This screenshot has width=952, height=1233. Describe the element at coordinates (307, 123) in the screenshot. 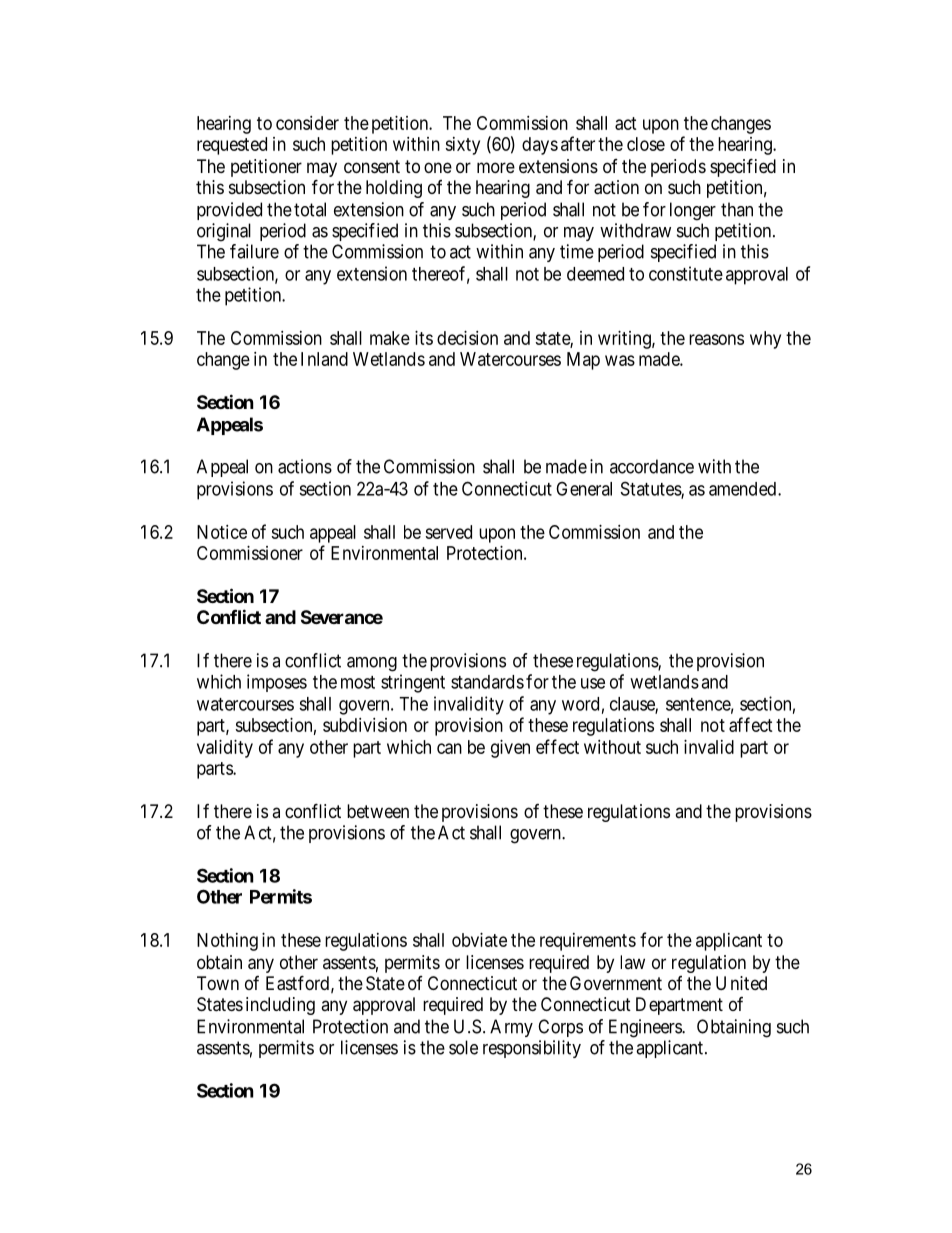

I see `consider` at that location.
